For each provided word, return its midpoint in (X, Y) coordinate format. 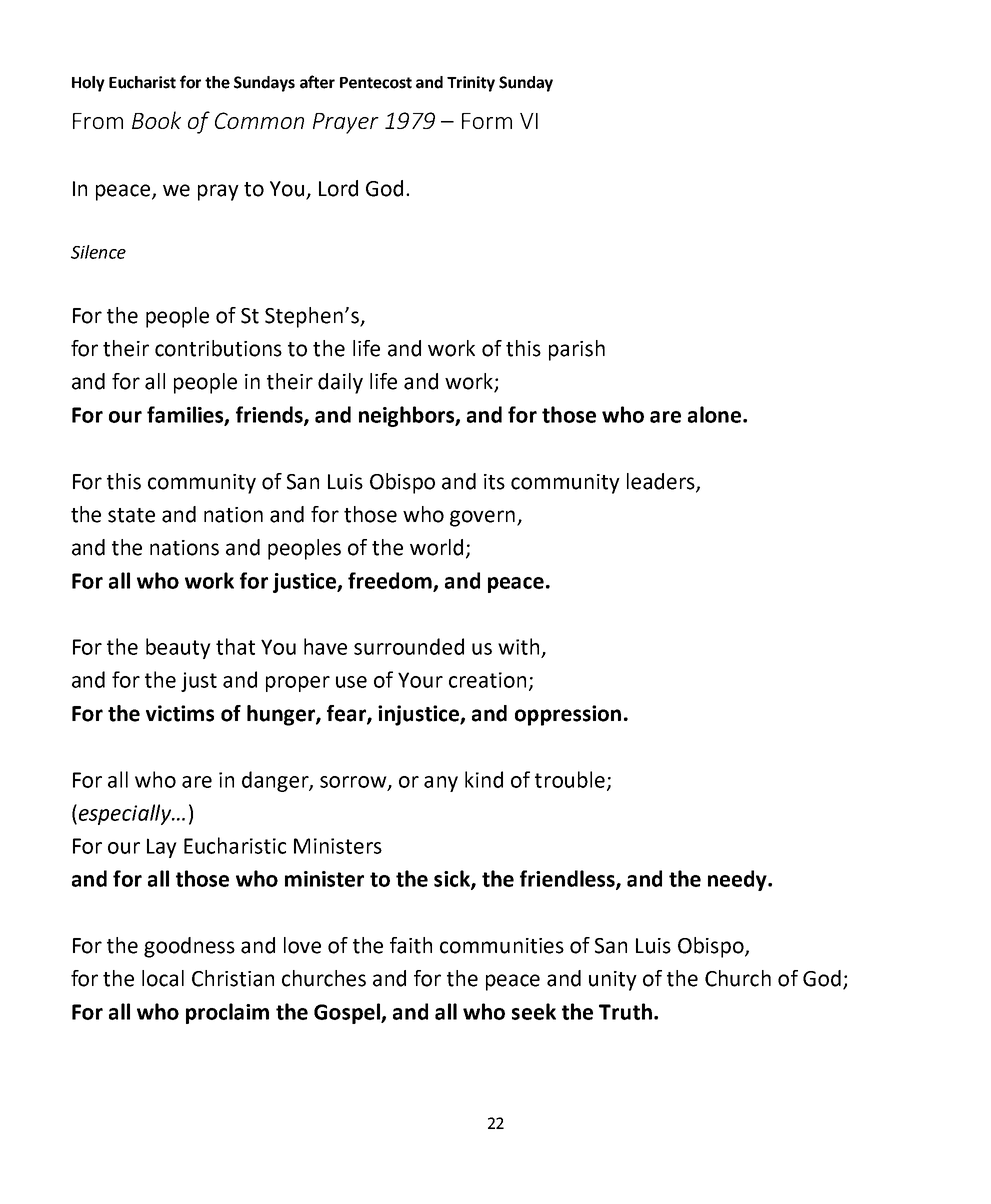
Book (156, 120)
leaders (662, 482)
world (436, 547)
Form (487, 121)
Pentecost (376, 83)
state (131, 515)
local (163, 978)
